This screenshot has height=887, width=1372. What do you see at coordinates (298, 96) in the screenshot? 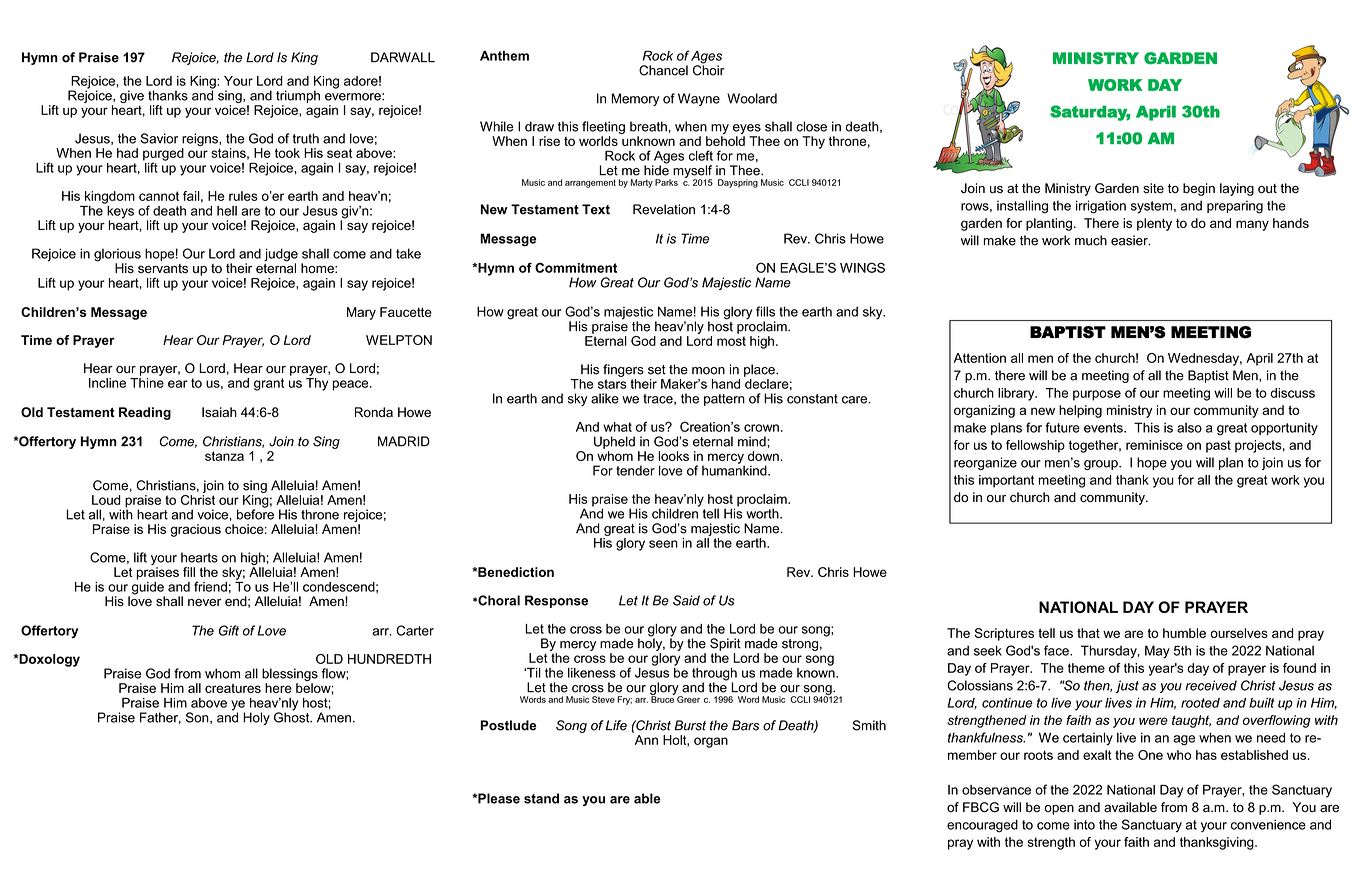
I see `triumph` at bounding box center [298, 96].
